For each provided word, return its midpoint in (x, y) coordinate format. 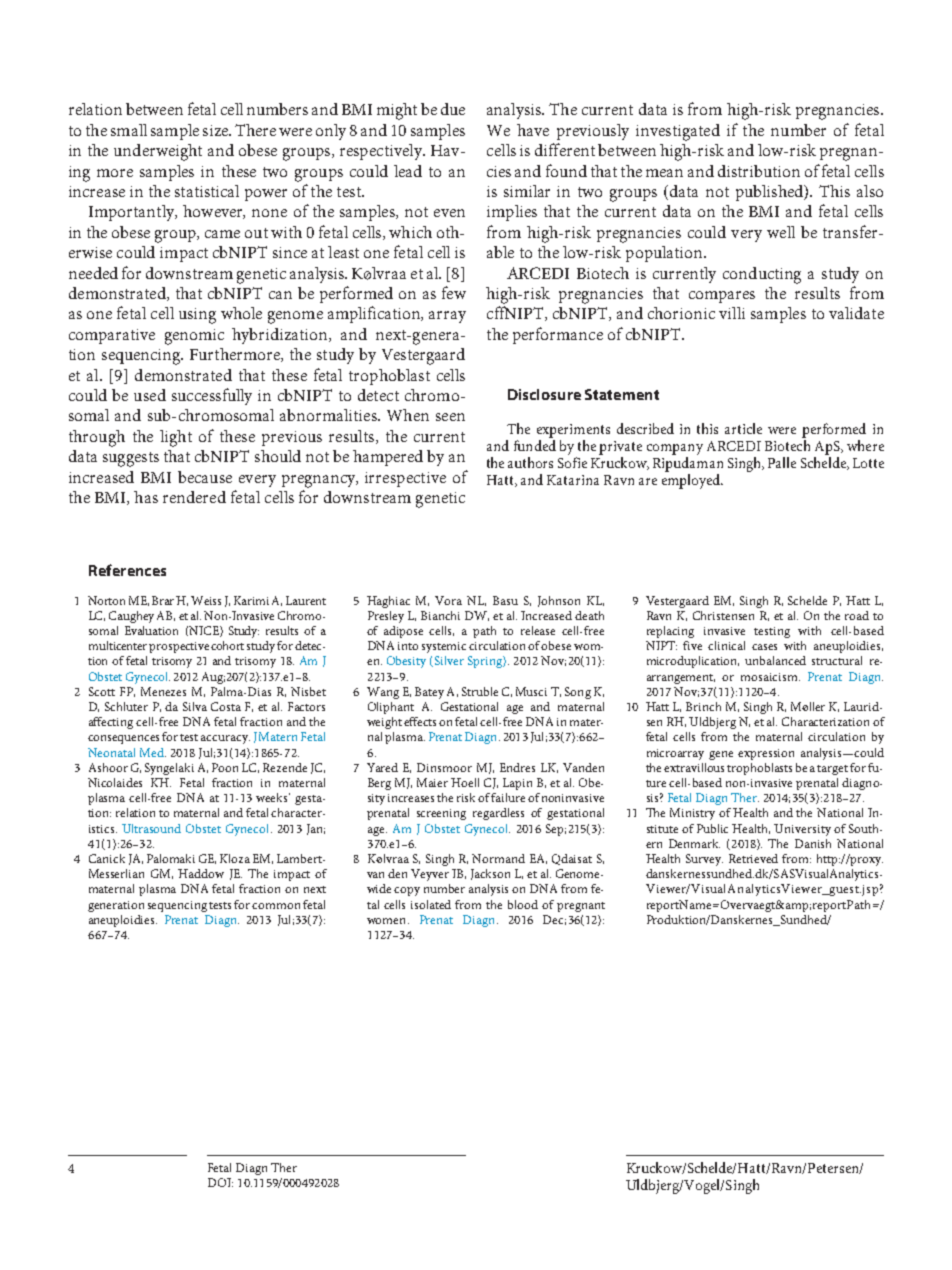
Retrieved (753, 858)
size (217, 130)
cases (764, 647)
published (771, 193)
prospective (179, 647)
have (533, 130)
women (388, 921)
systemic (444, 647)
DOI (220, 1182)
